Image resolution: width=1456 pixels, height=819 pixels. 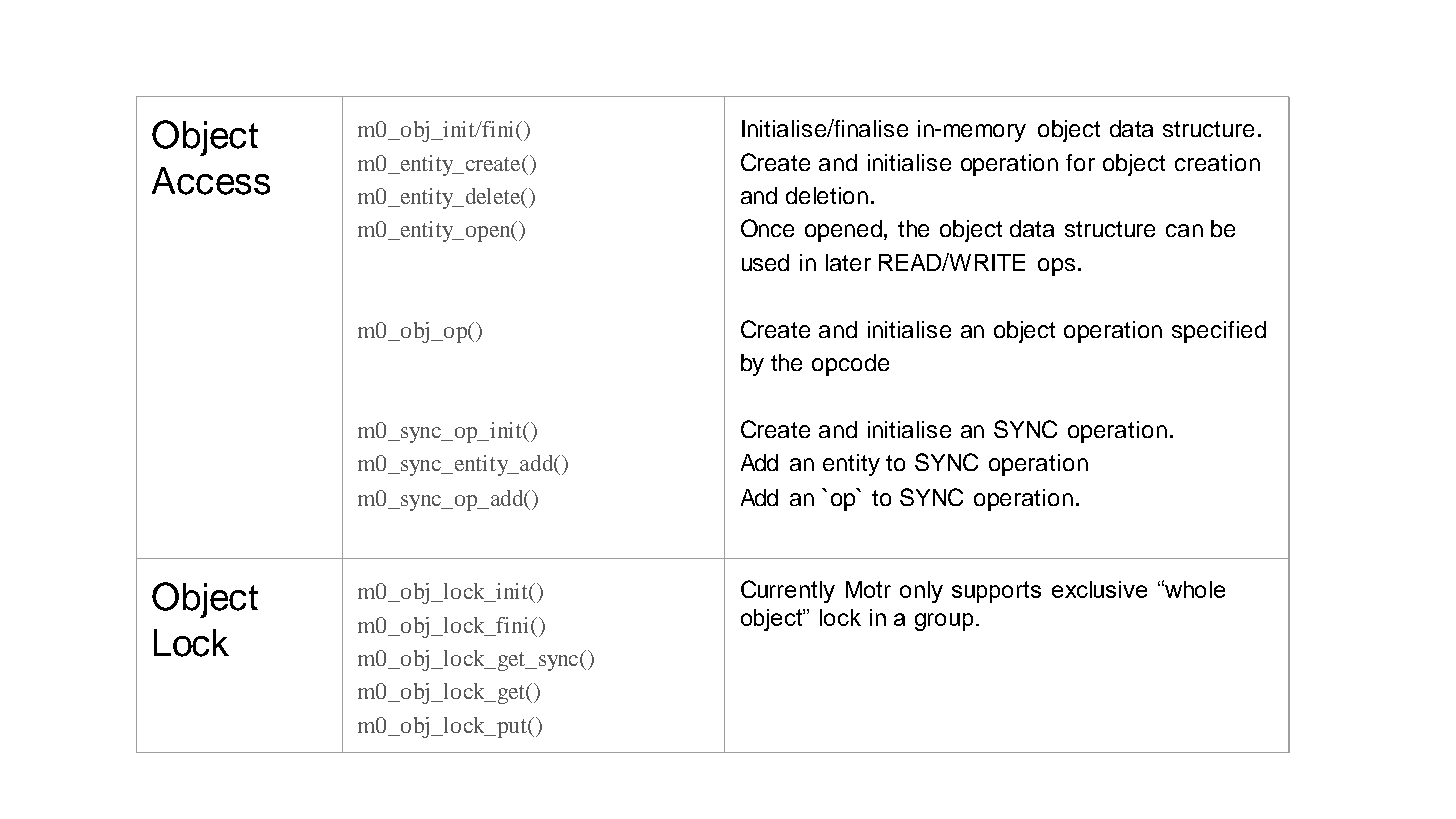 What do you see at coordinates (211, 181) in the screenshot?
I see `Access` at bounding box center [211, 181].
